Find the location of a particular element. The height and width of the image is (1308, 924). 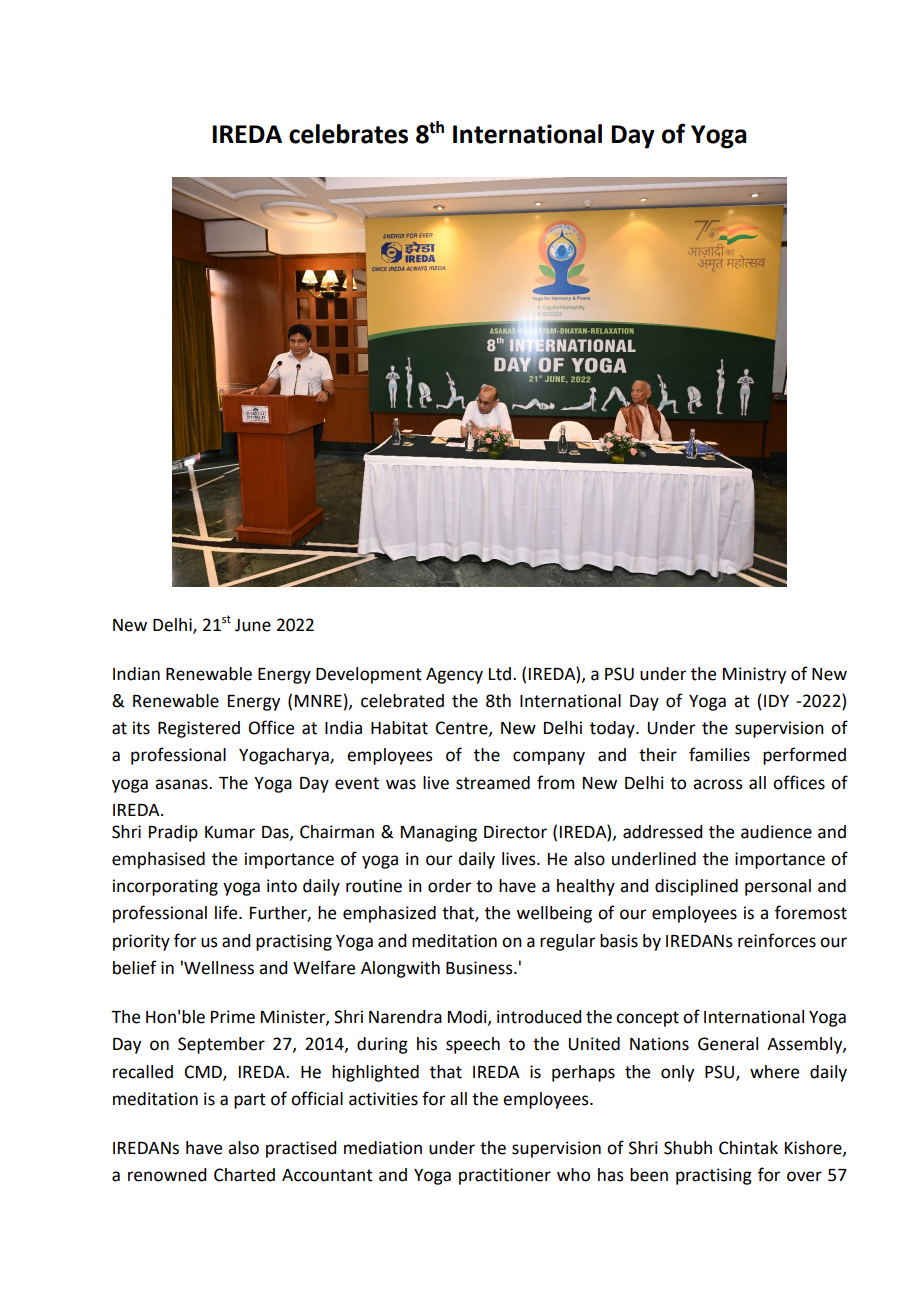

Charted is located at coordinates (244, 1175).
